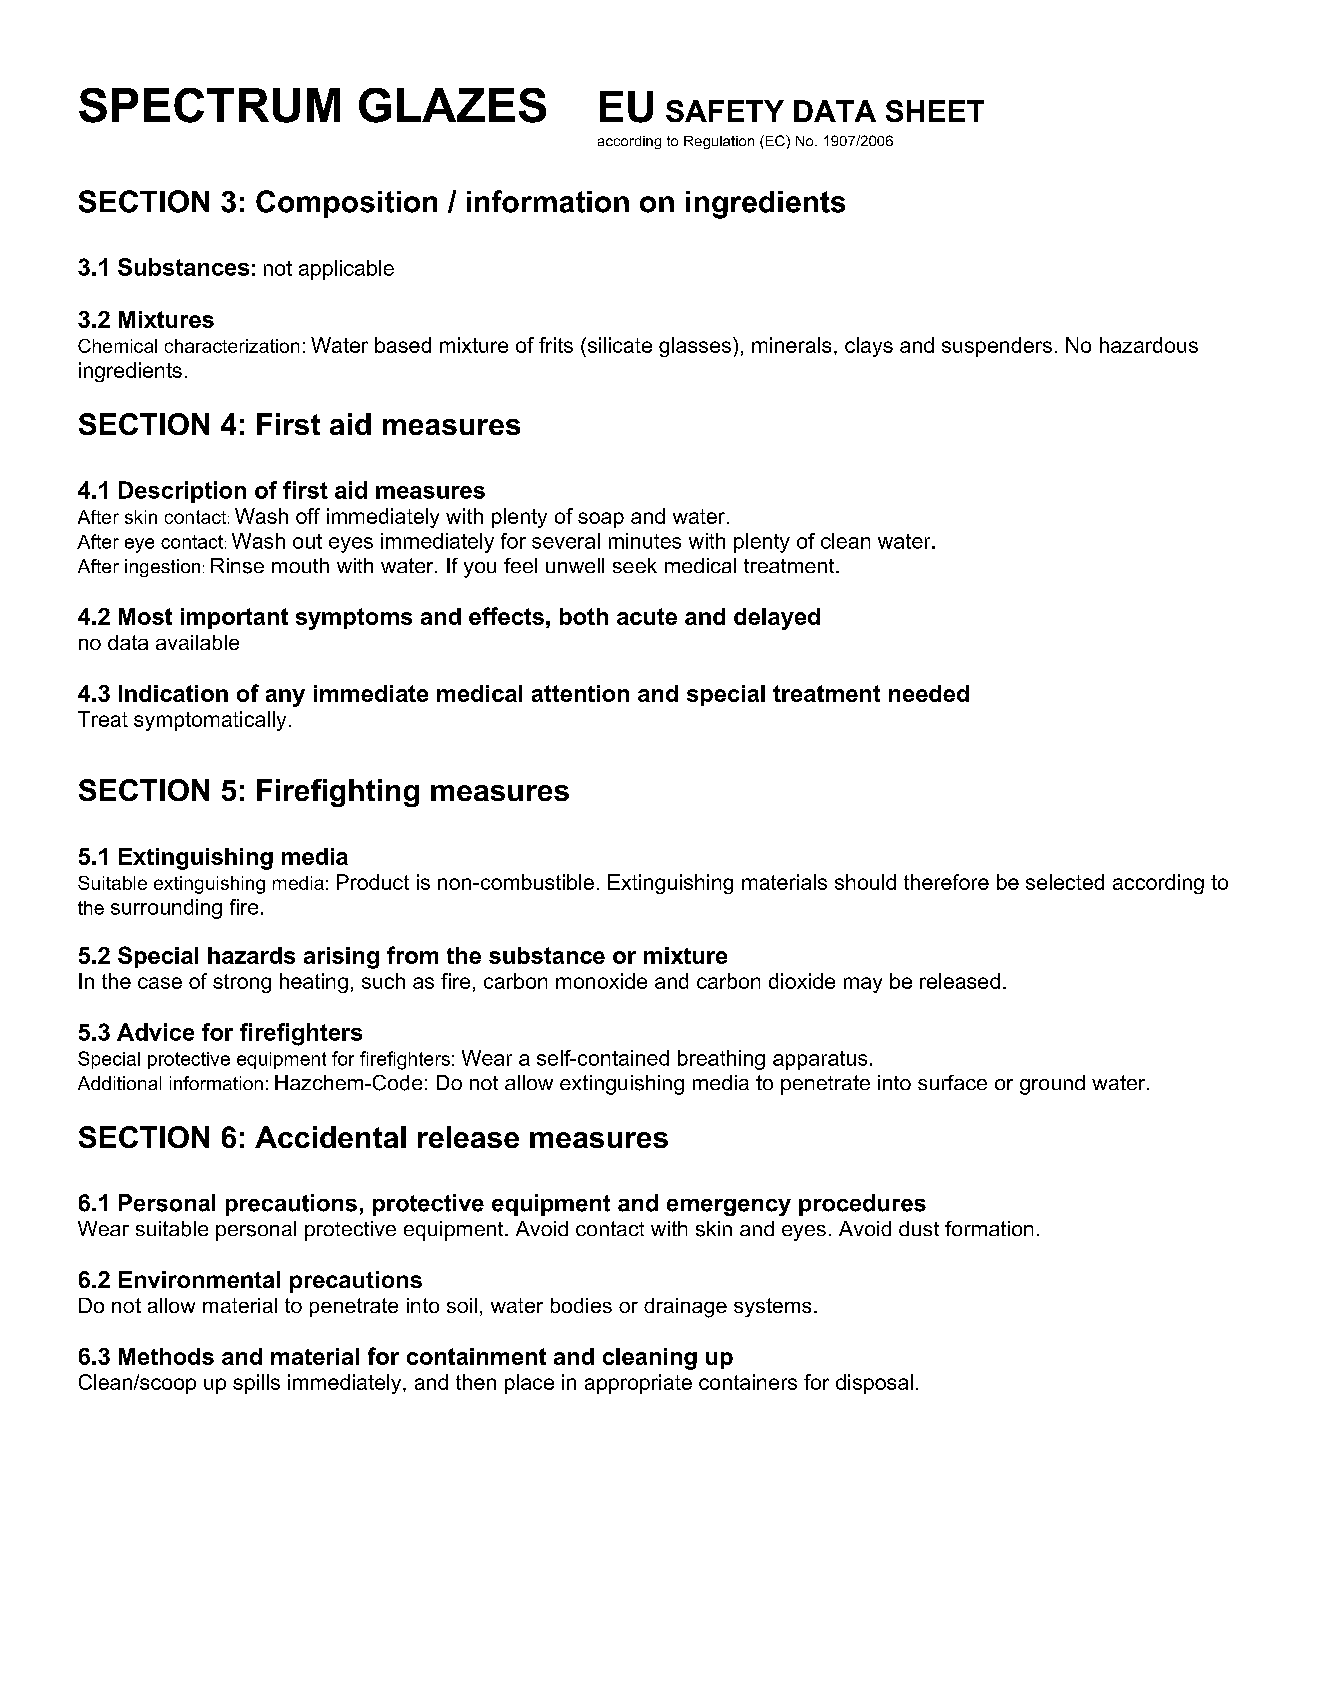  I want to click on Regulation, so click(719, 142).
